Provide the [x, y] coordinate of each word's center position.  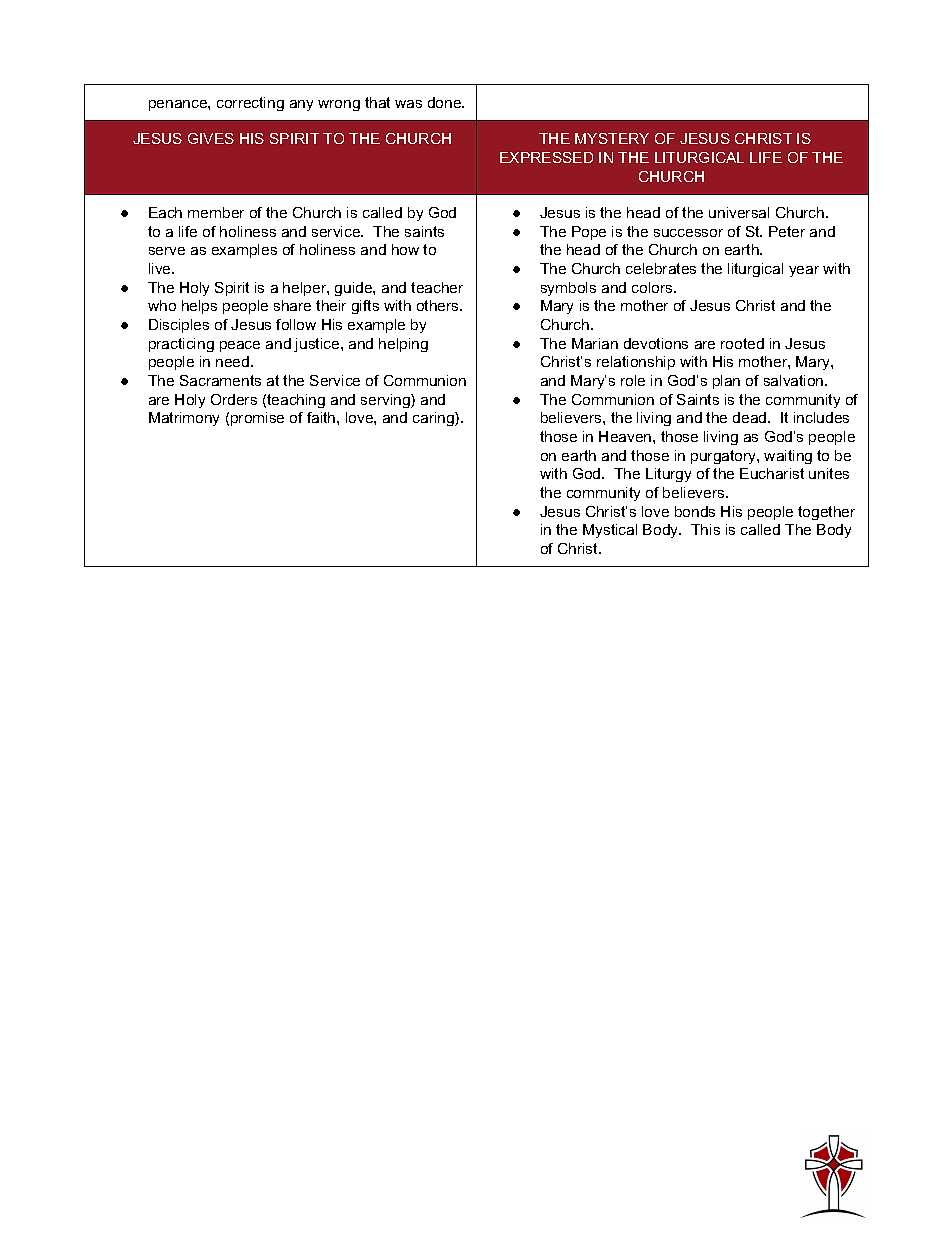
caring [434, 419]
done [446, 102]
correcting [250, 104]
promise [257, 419]
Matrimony [184, 419]
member [216, 212]
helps [199, 307]
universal [739, 212]
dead [751, 417]
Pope [589, 233]
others [439, 305]
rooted [742, 343]
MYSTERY [612, 138]
